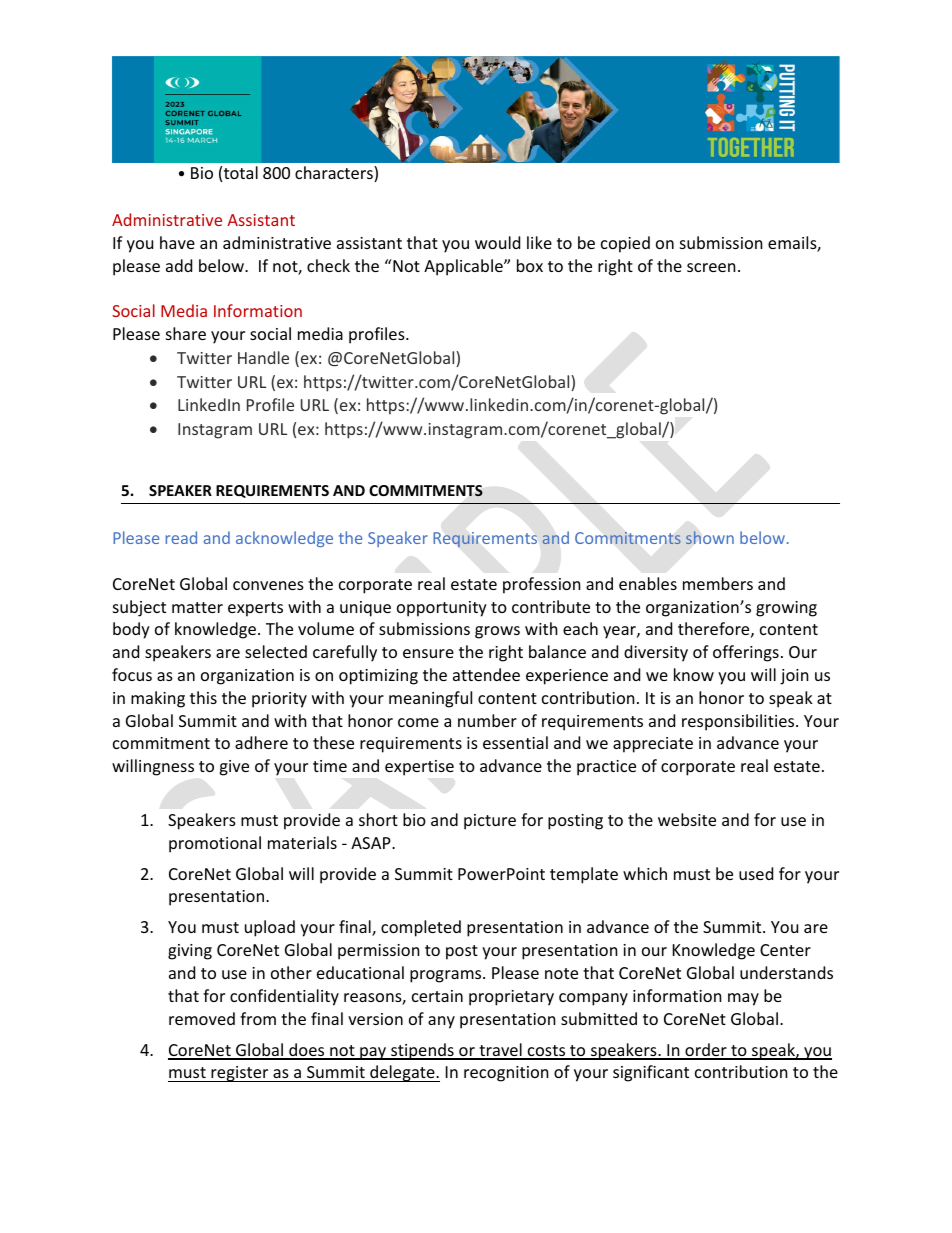  What do you see at coordinates (197, 607) in the page?
I see `matter` at bounding box center [197, 607].
